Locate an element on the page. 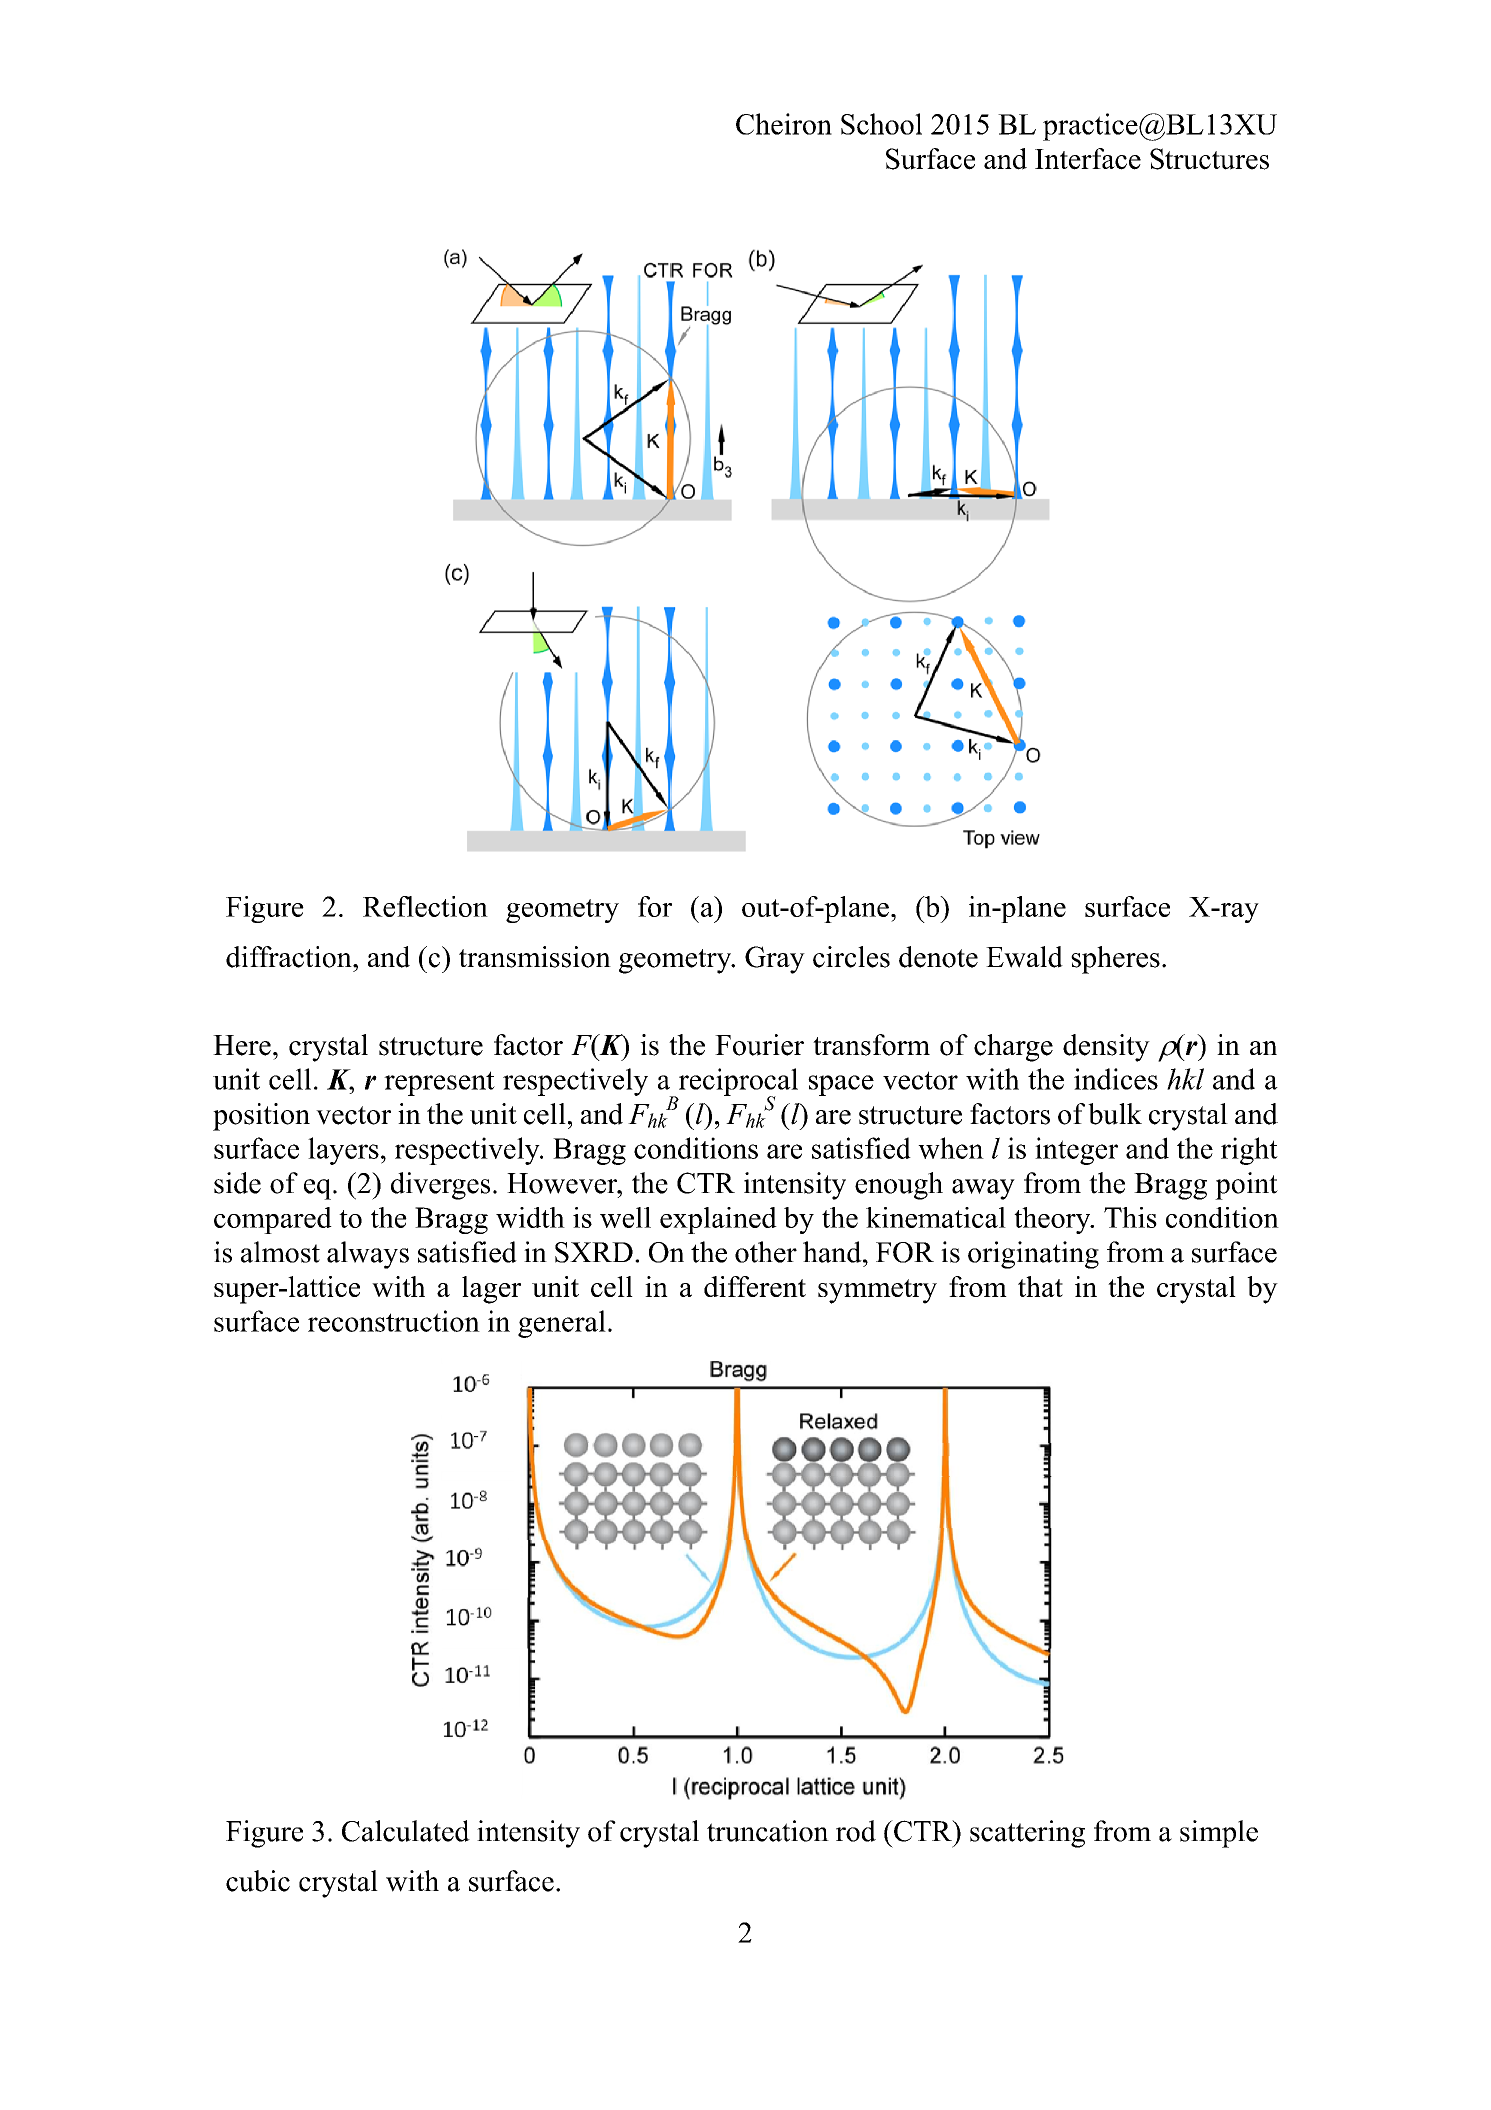 This document has width=1491, height=2110. different is located at coordinates (755, 1286).
